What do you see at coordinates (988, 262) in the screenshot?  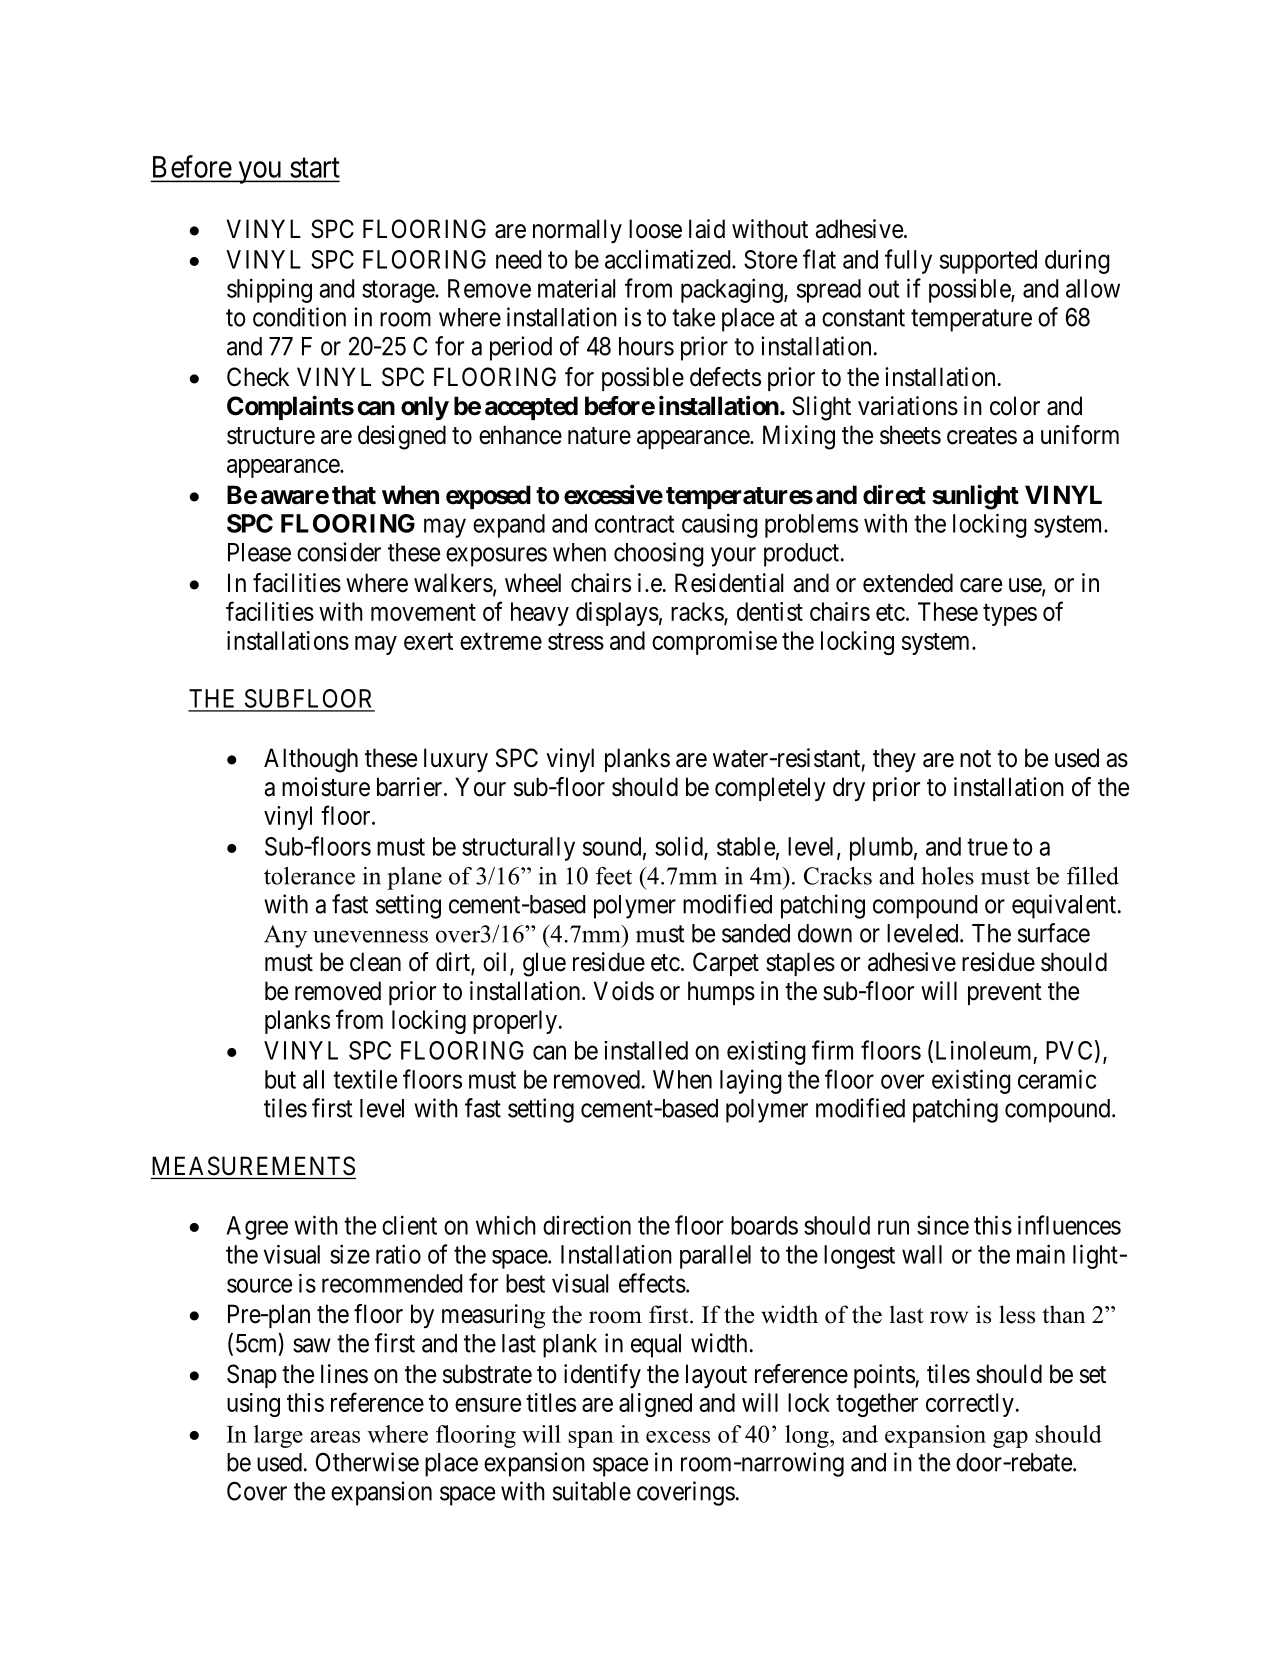 I see `supported` at bounding box center [988, 262].
